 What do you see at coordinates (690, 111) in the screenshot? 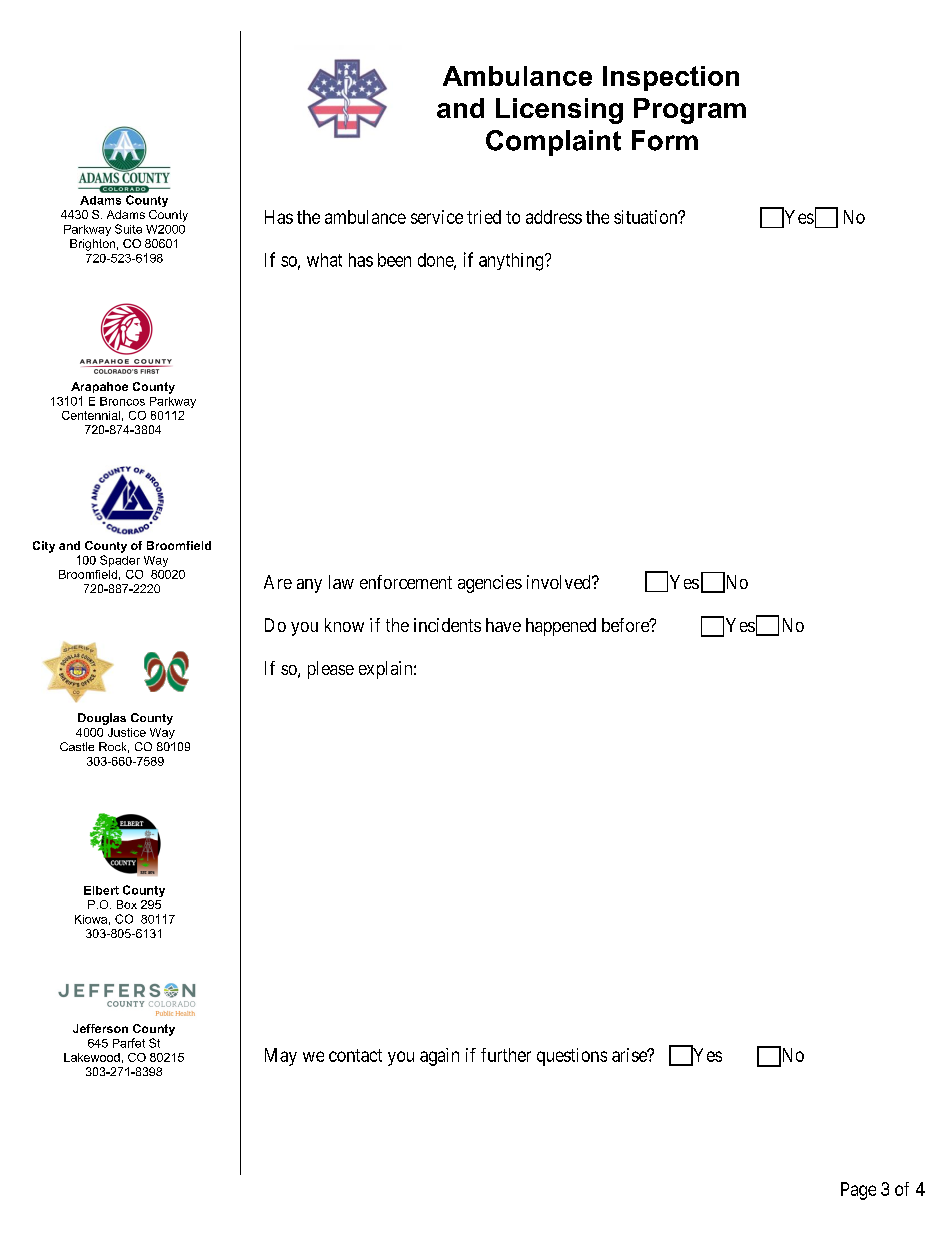
I see `Program` at bounding box center [690, 111].
